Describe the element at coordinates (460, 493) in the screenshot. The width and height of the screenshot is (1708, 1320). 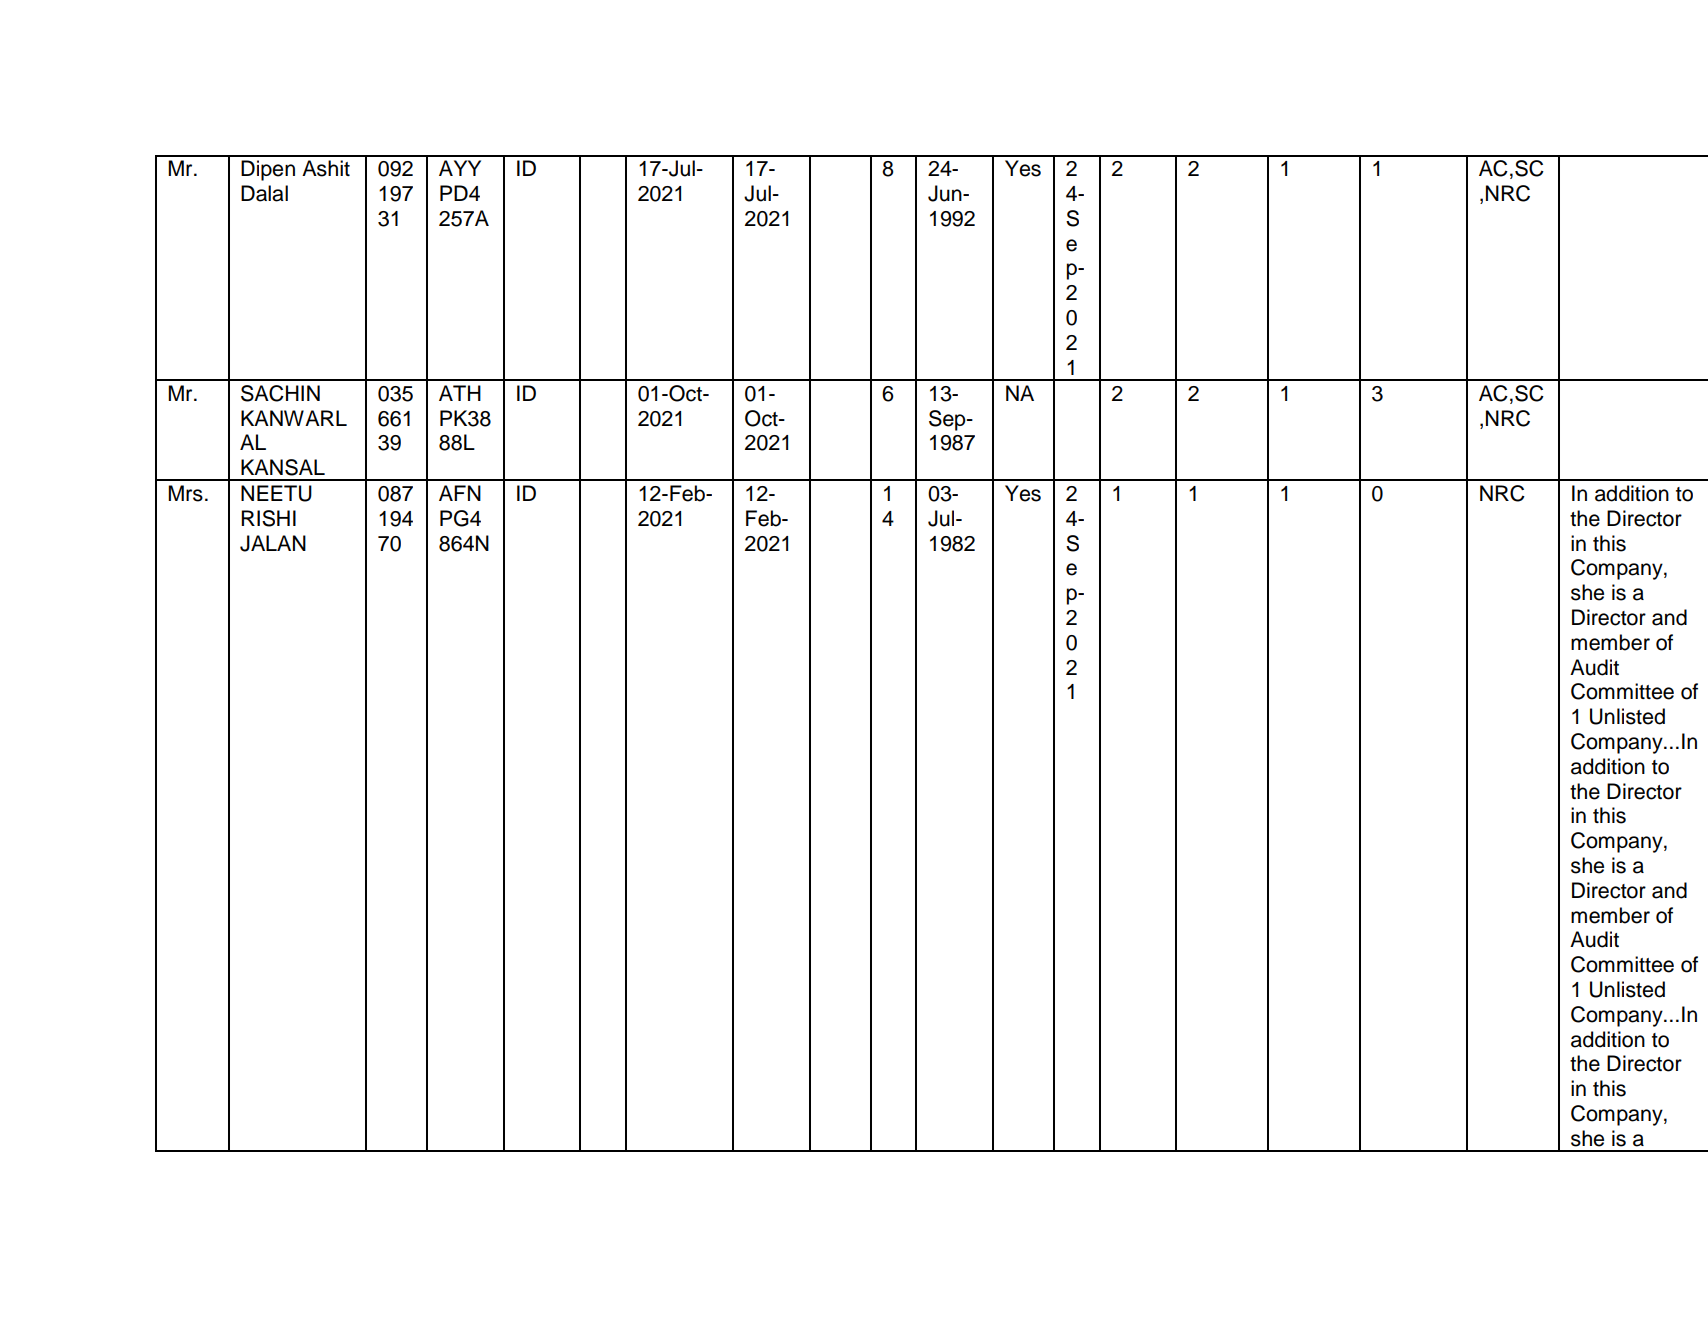
I see `AFN` at that location.
